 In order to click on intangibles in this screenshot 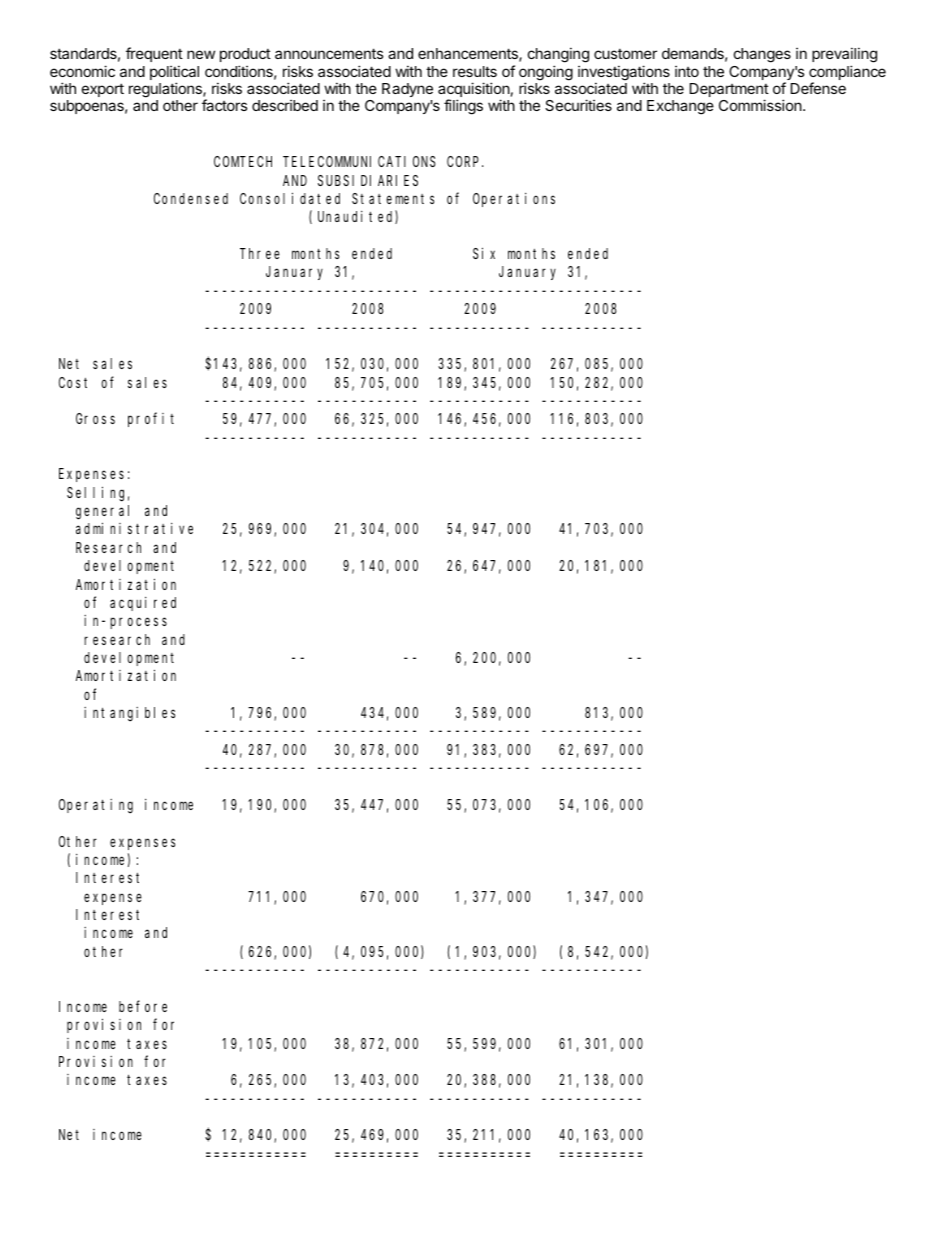, I will do `click(129, 714)`.
